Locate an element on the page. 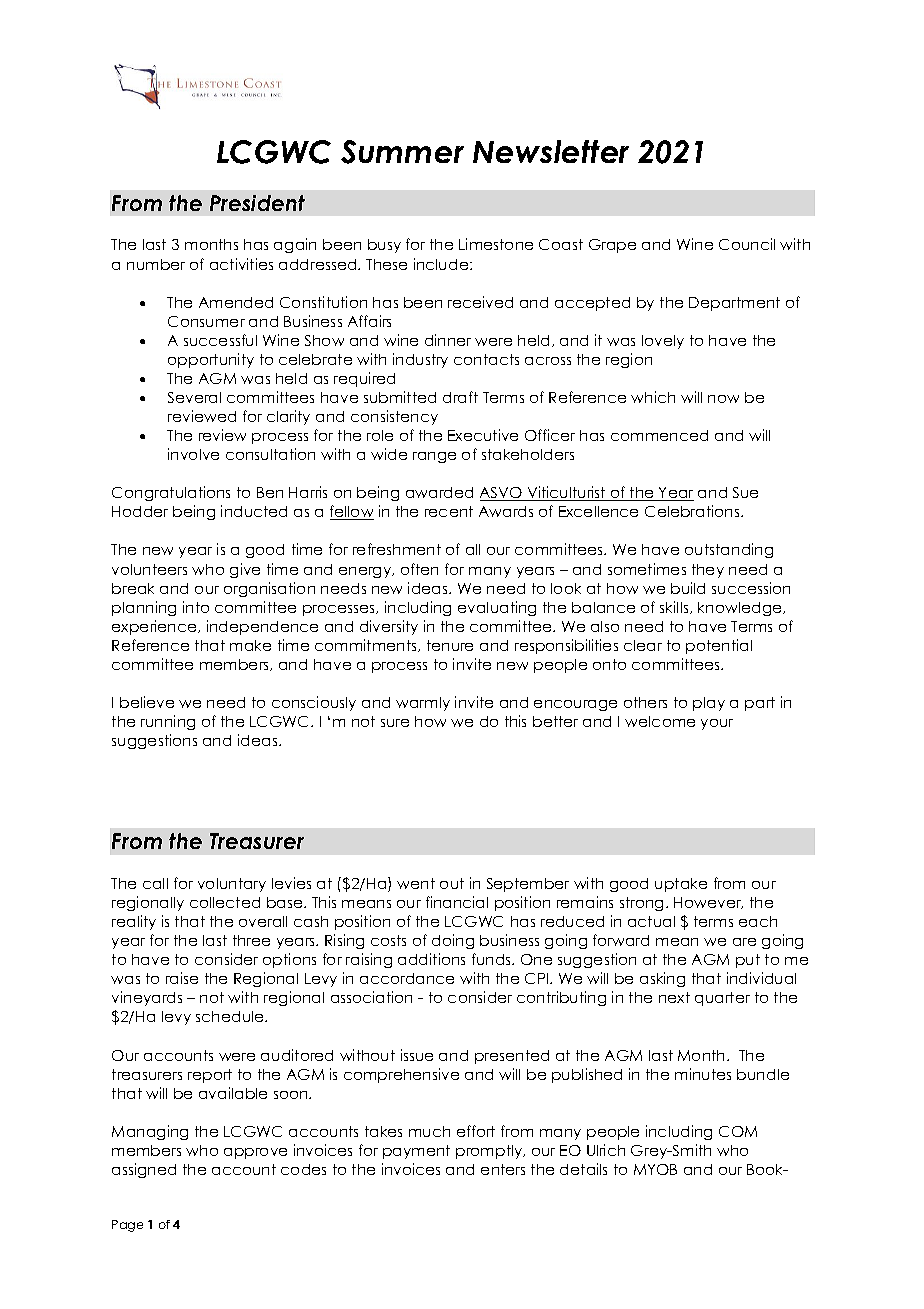 The image size is (924, 1309). assigned is located at coordinates (144, 1170).
